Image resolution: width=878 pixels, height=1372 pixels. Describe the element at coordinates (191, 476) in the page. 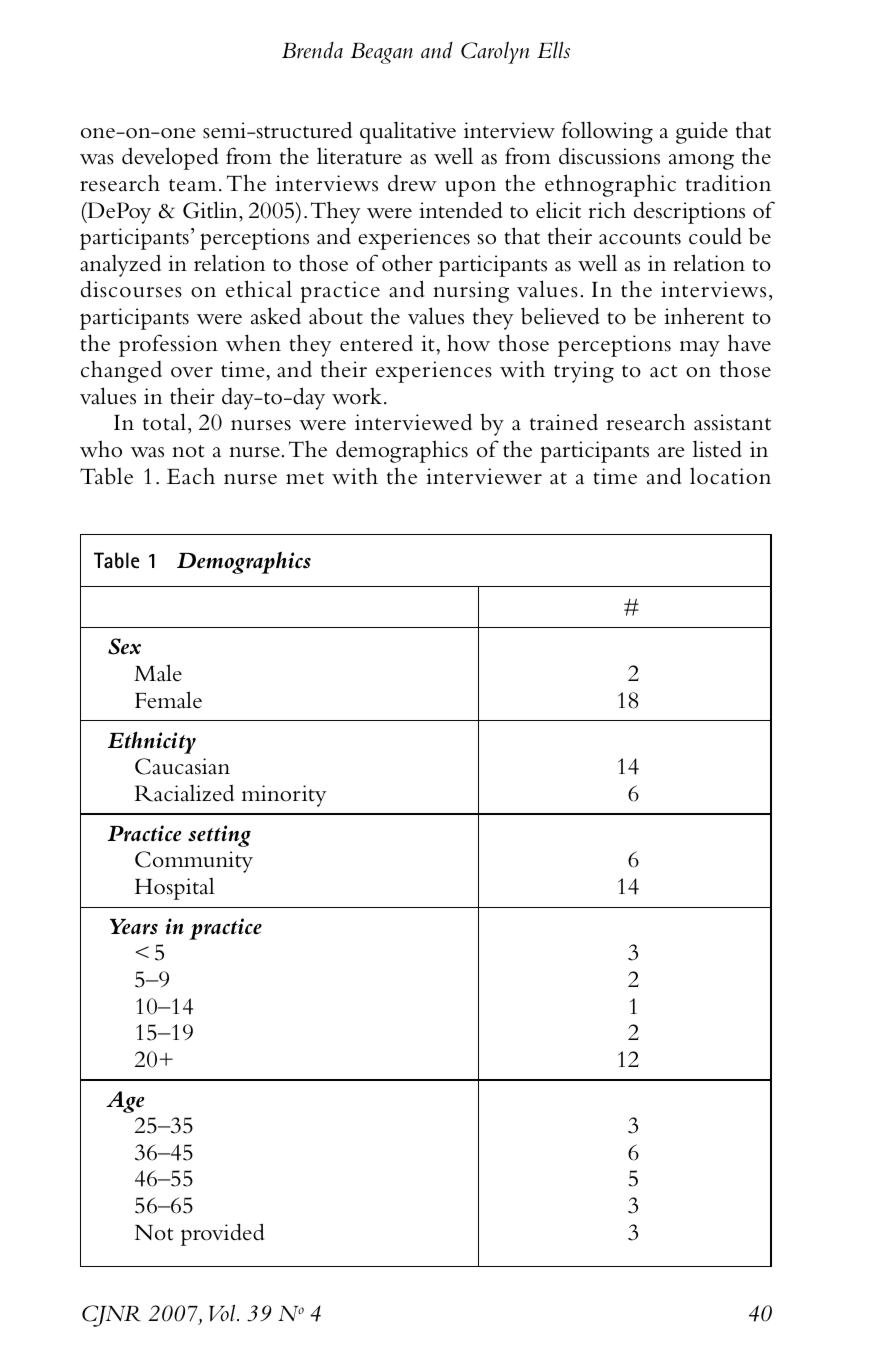

I see `Each` at that location.
